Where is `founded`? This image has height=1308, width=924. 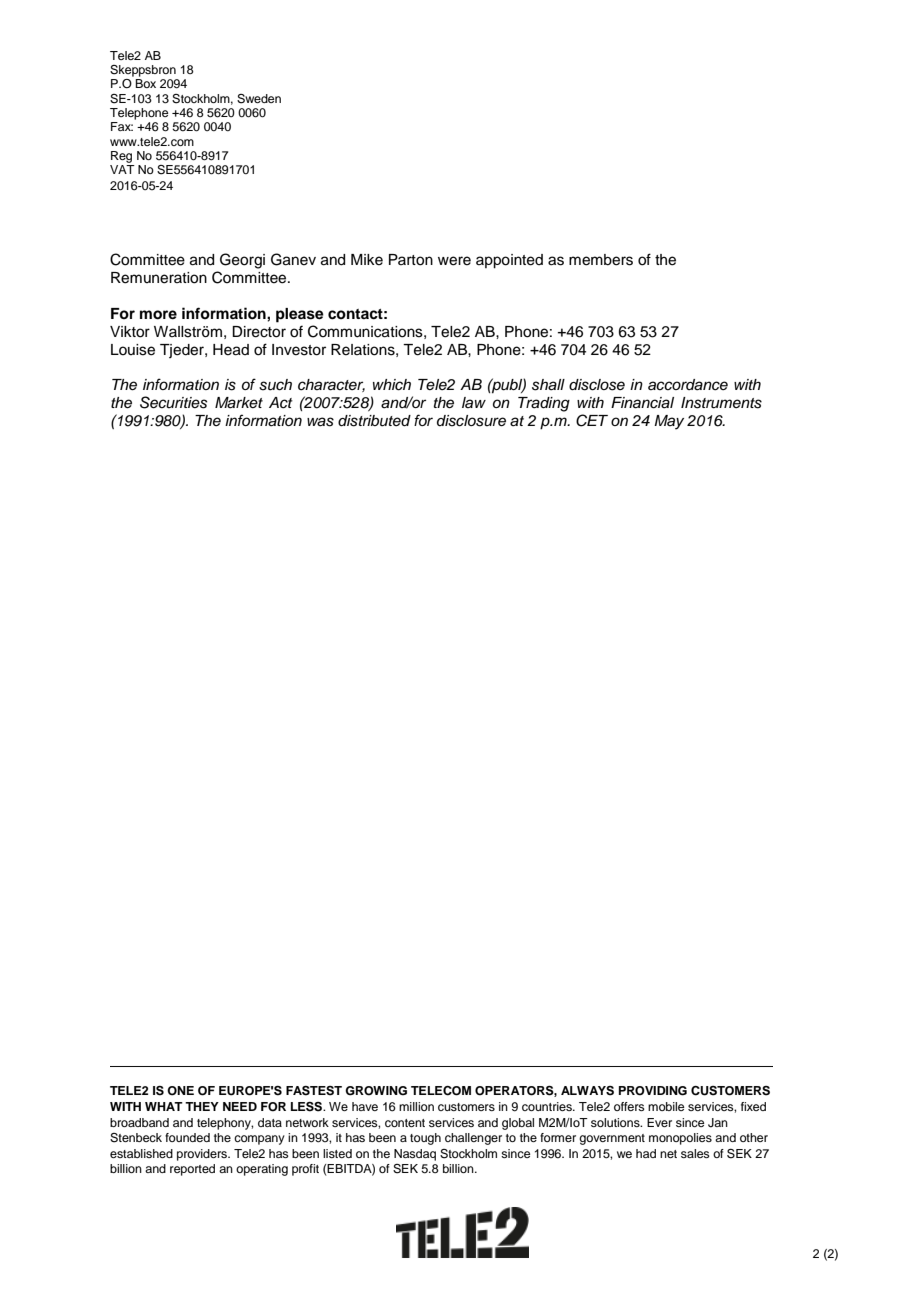
founded is located at coordinates (187, 1137).
